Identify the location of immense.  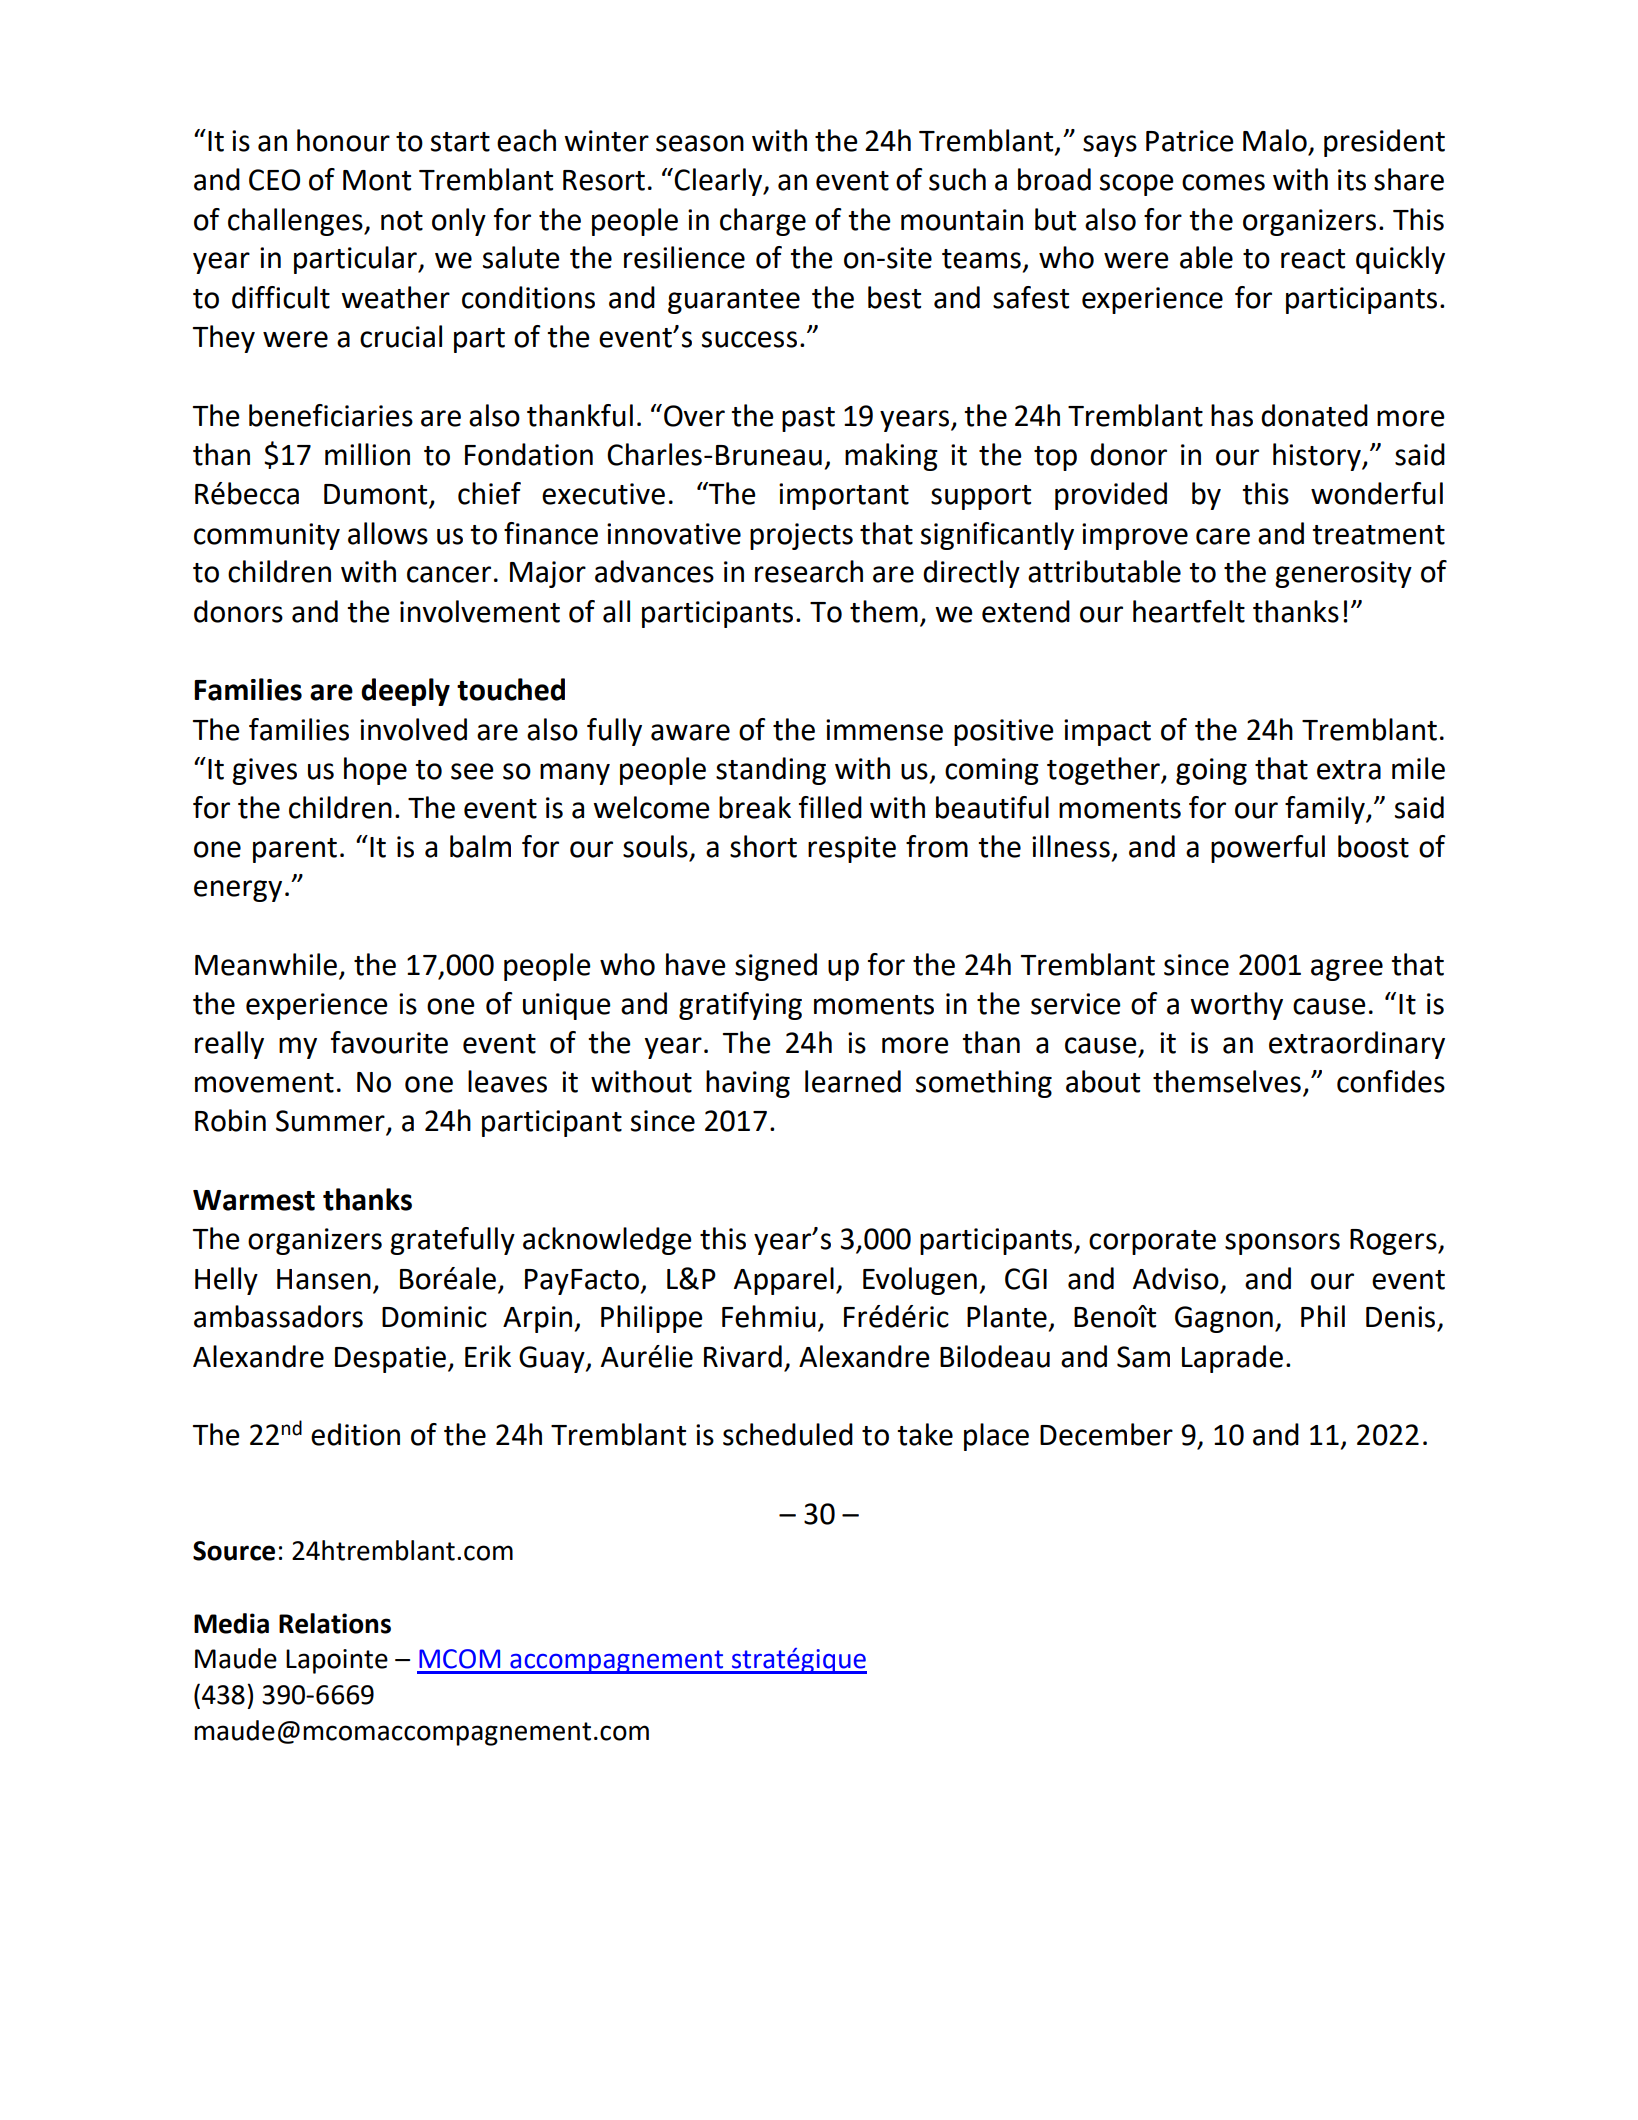
(884, 730).
